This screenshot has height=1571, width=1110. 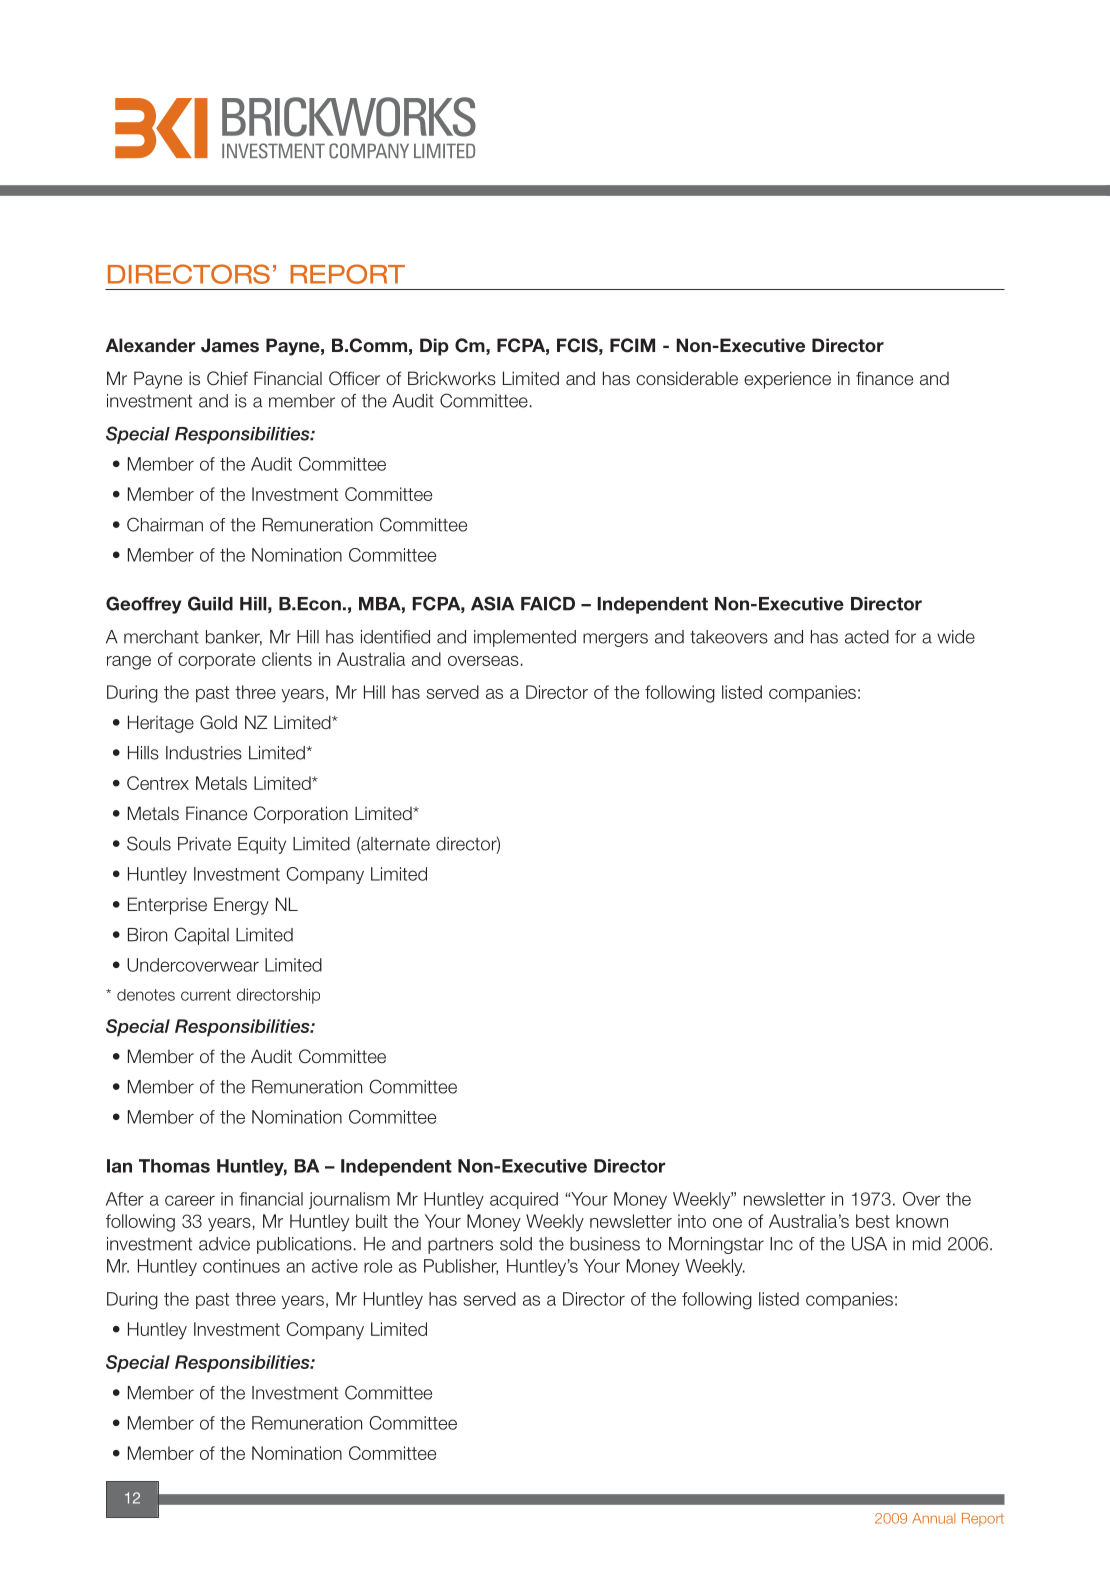 I want to click on USA, so click(x=869, y=1243).
